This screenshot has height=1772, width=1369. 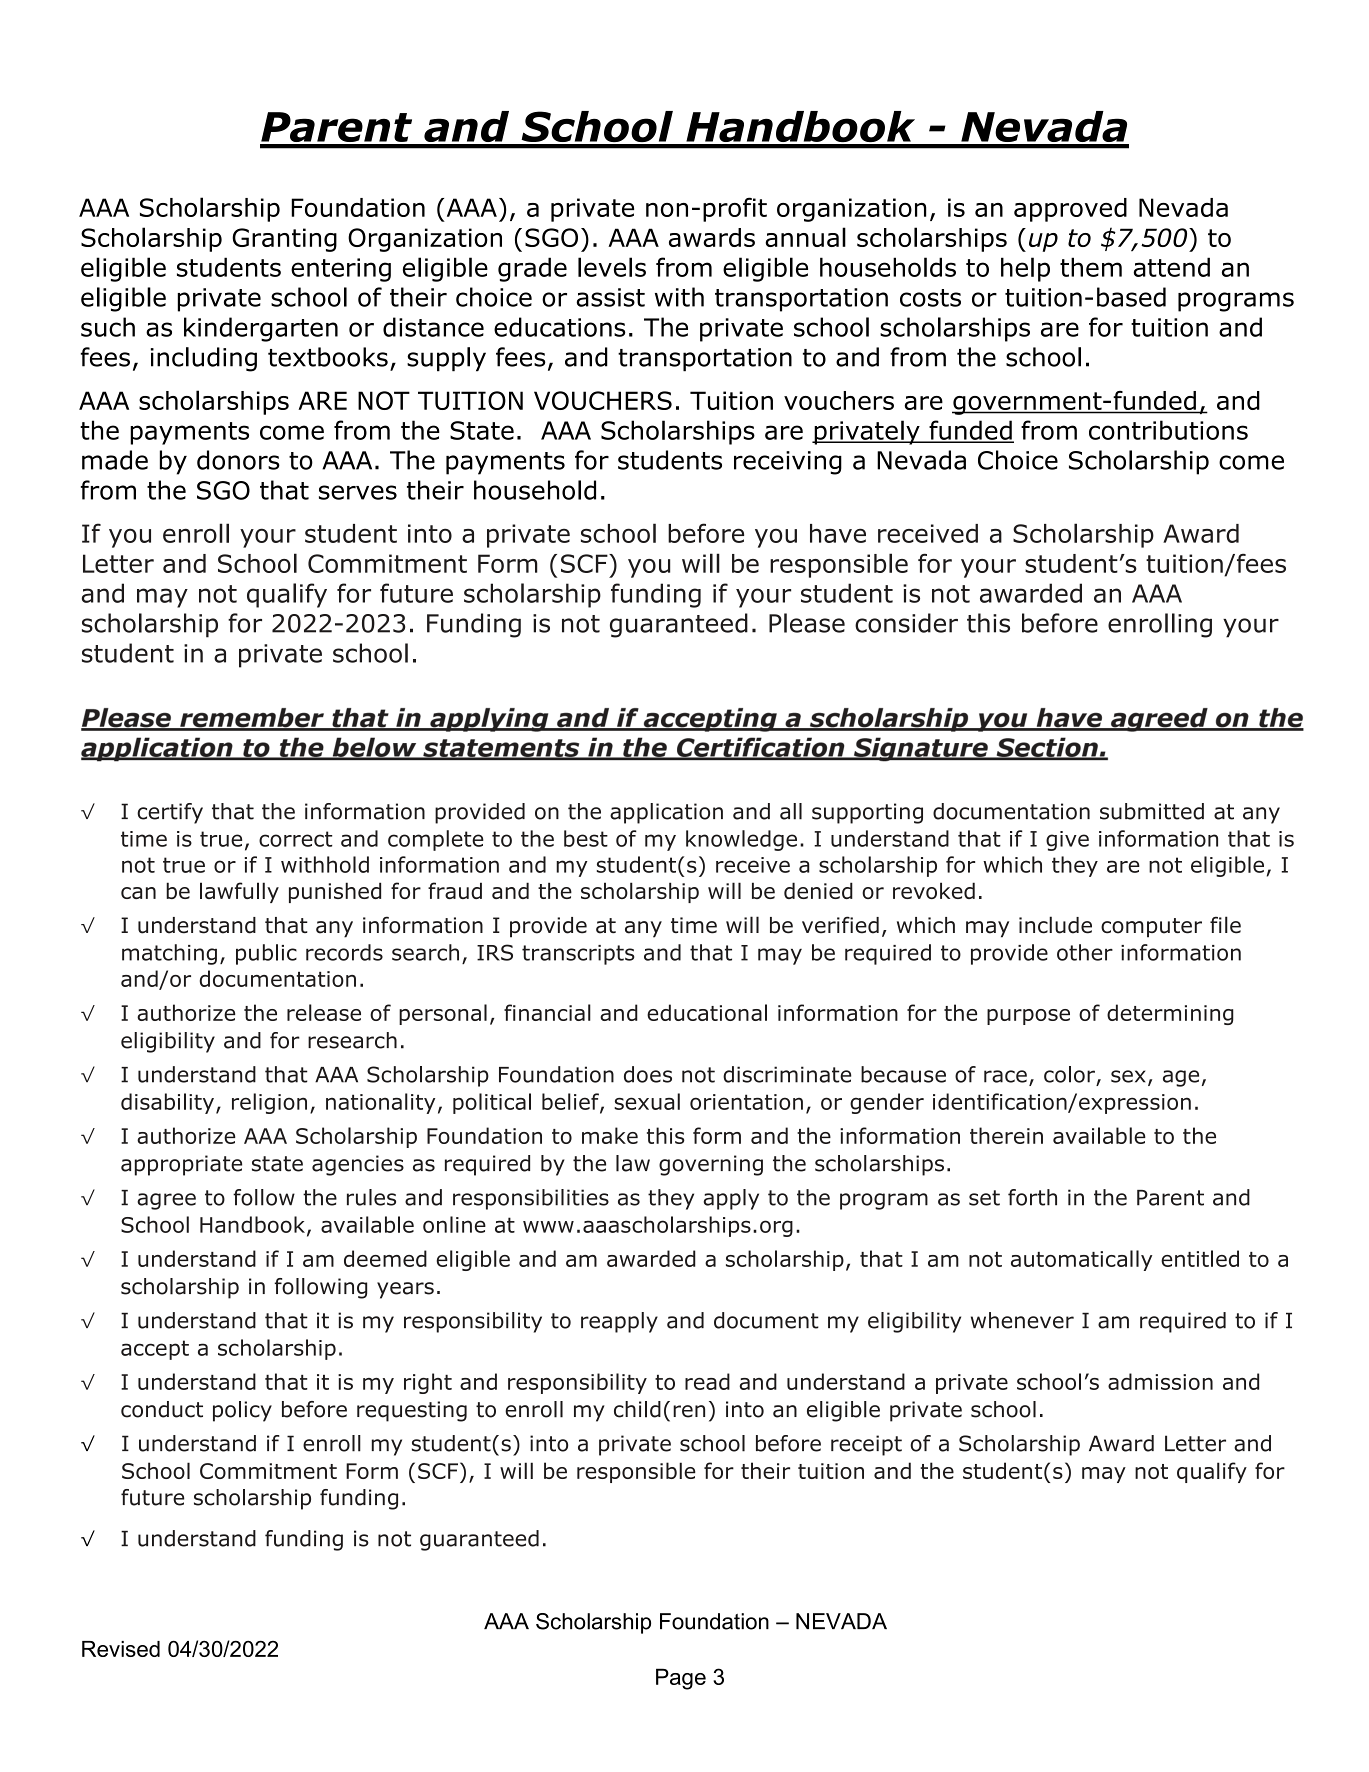 What do you see at coordinates (681, 1679) in the screenshot?
I see `Page` at bounding box center [681, 1679].
